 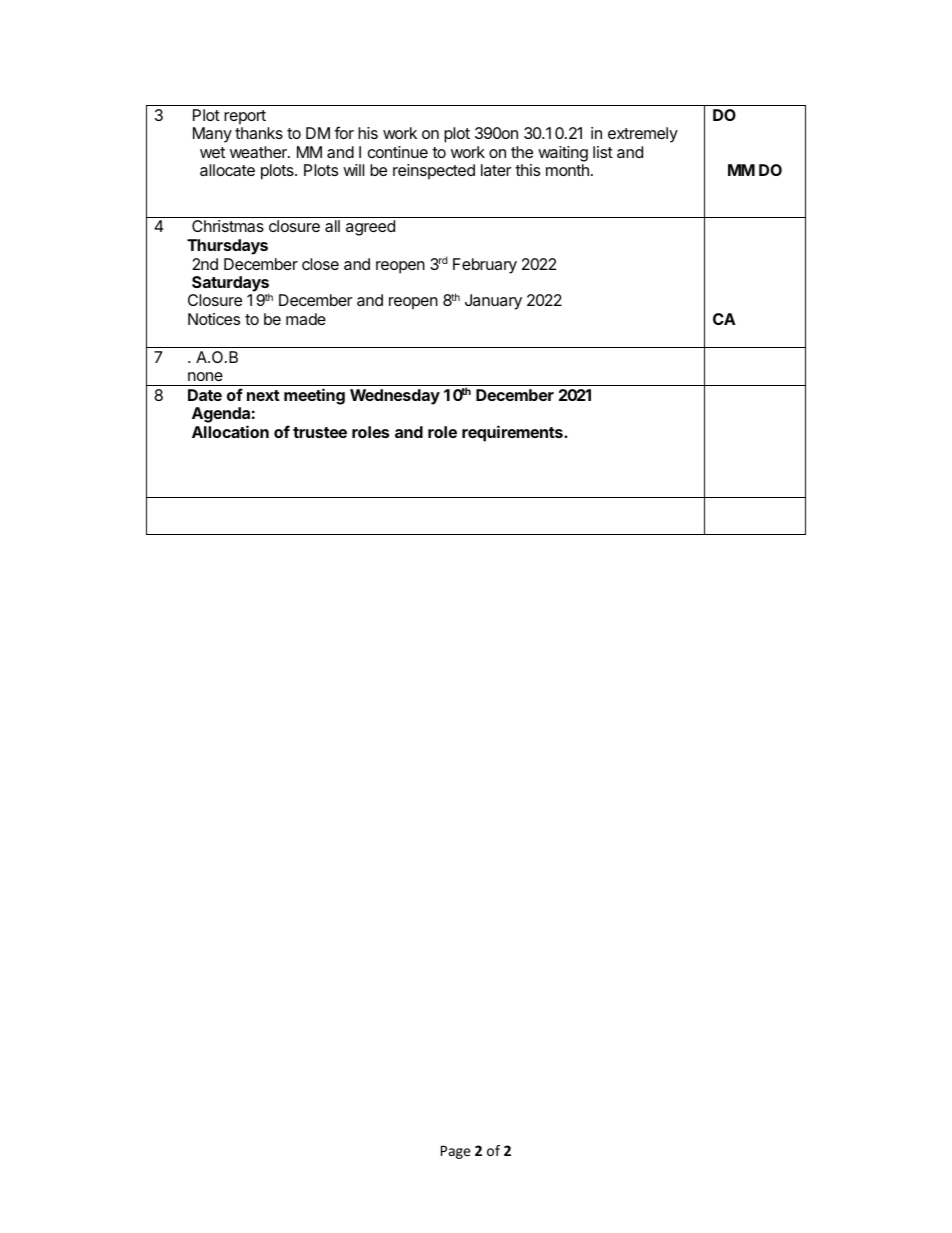 What do you see at coordinates (320, 432) in the document?
I see `trustee` at bounding box center [320, 432].
